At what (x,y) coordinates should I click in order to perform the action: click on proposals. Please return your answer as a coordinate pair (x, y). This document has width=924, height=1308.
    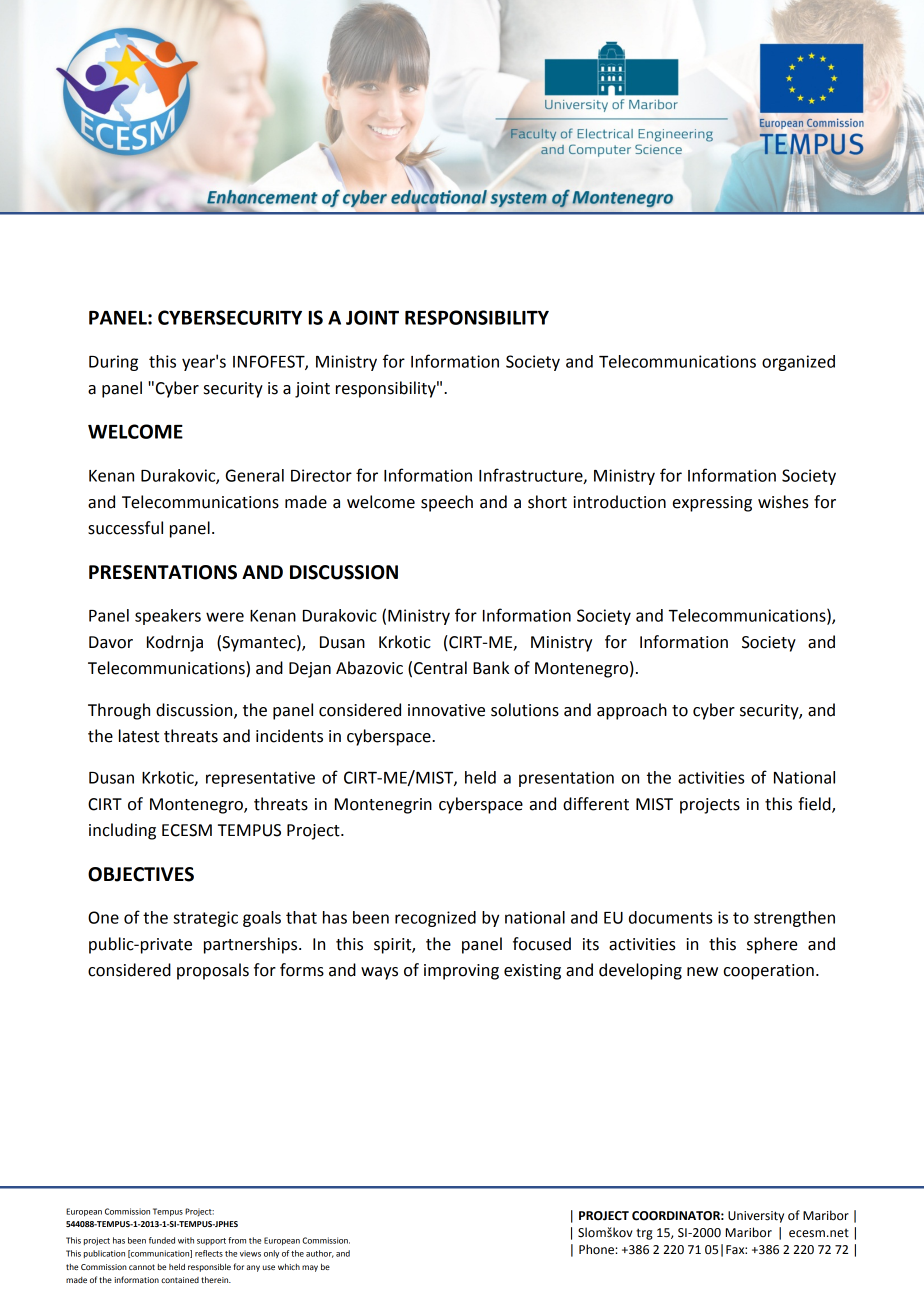
    Looking at the image, I should click on (213, 971).
